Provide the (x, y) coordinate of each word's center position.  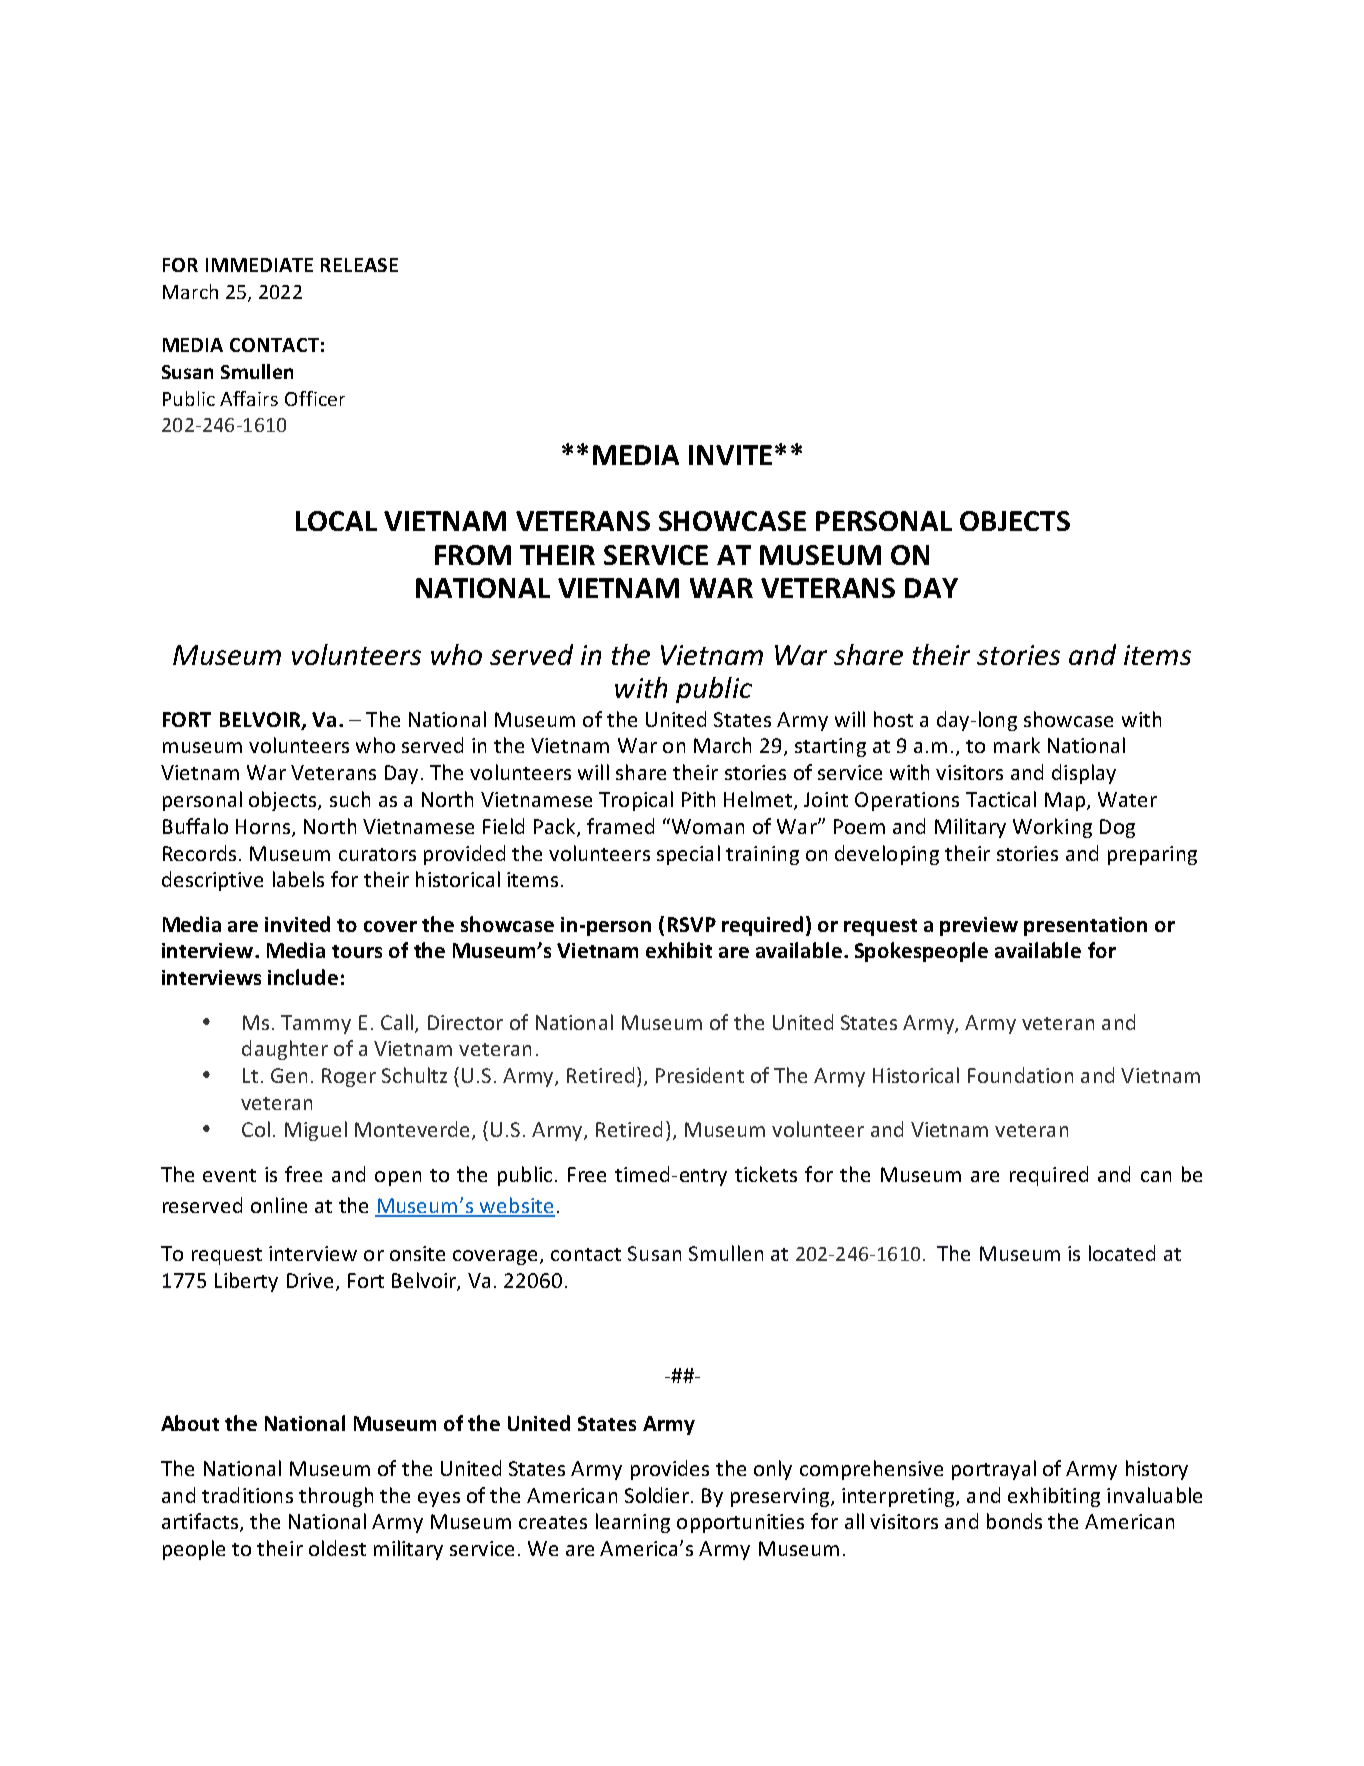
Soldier (658, 1495)
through (336, 1497)
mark (1017, 745)
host (893, 719)
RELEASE (359, 265)
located (1122, 1253)
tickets (766, 1174)
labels (298, 879)
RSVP (692, 924)
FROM (473, 555)
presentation (1085, 926)
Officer (315, 398)
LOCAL (336, 521)
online (279, 1205)
